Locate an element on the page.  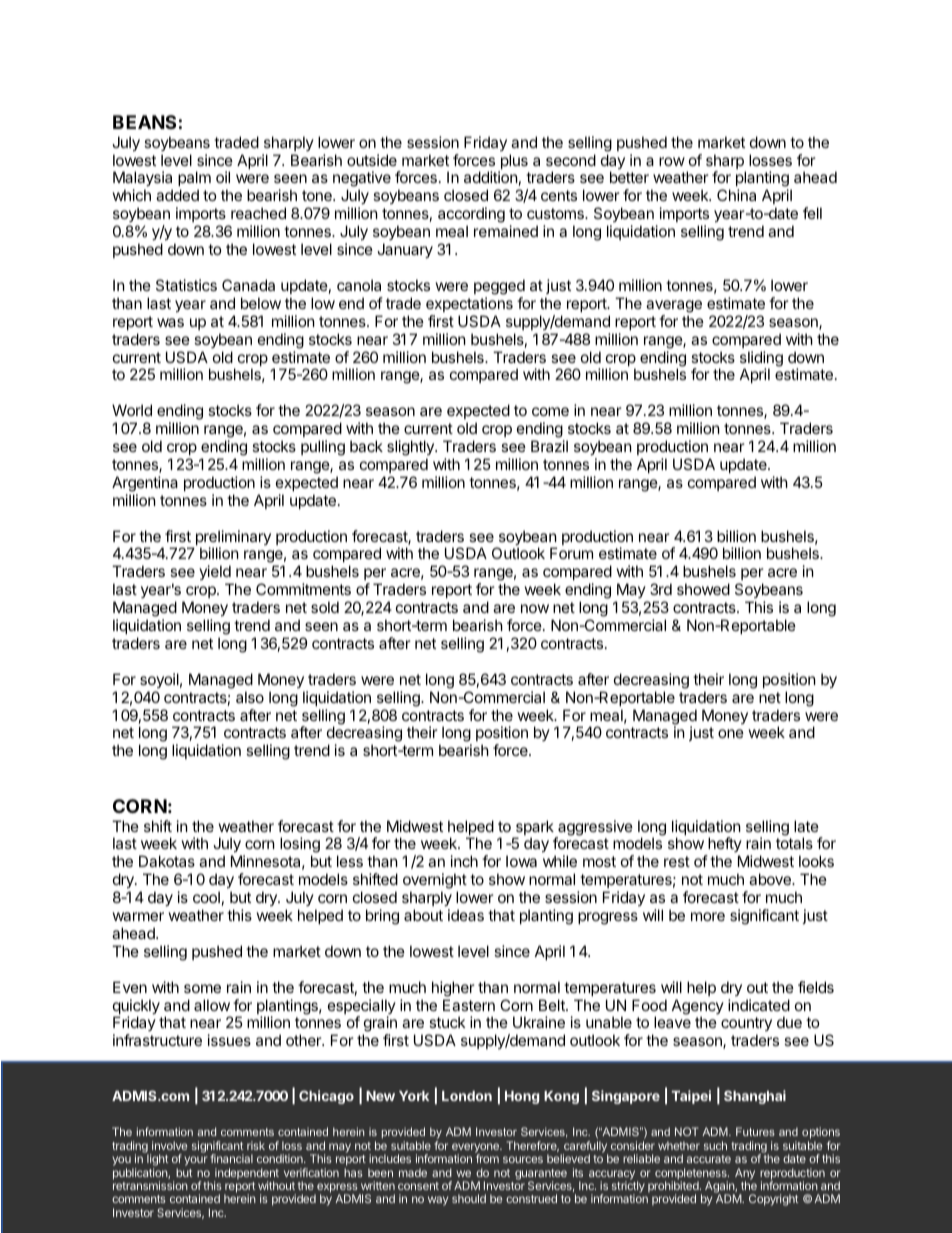
sliding is located at coordinates (761, 360).
